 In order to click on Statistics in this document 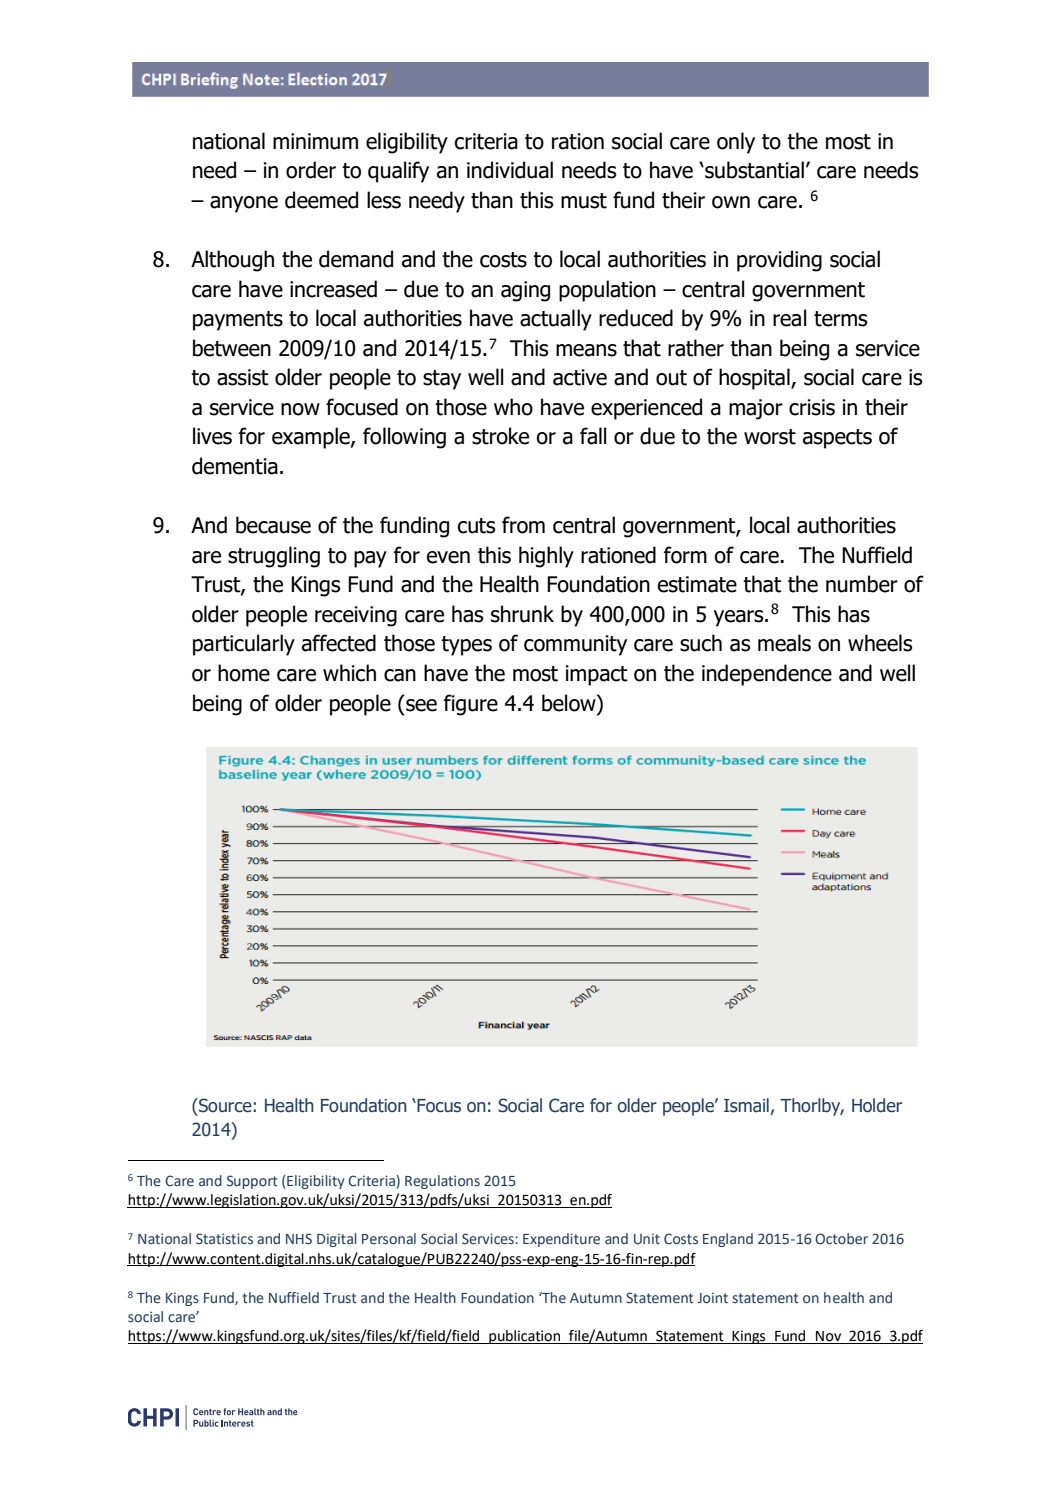, I will do `click(224, 1238)`.
